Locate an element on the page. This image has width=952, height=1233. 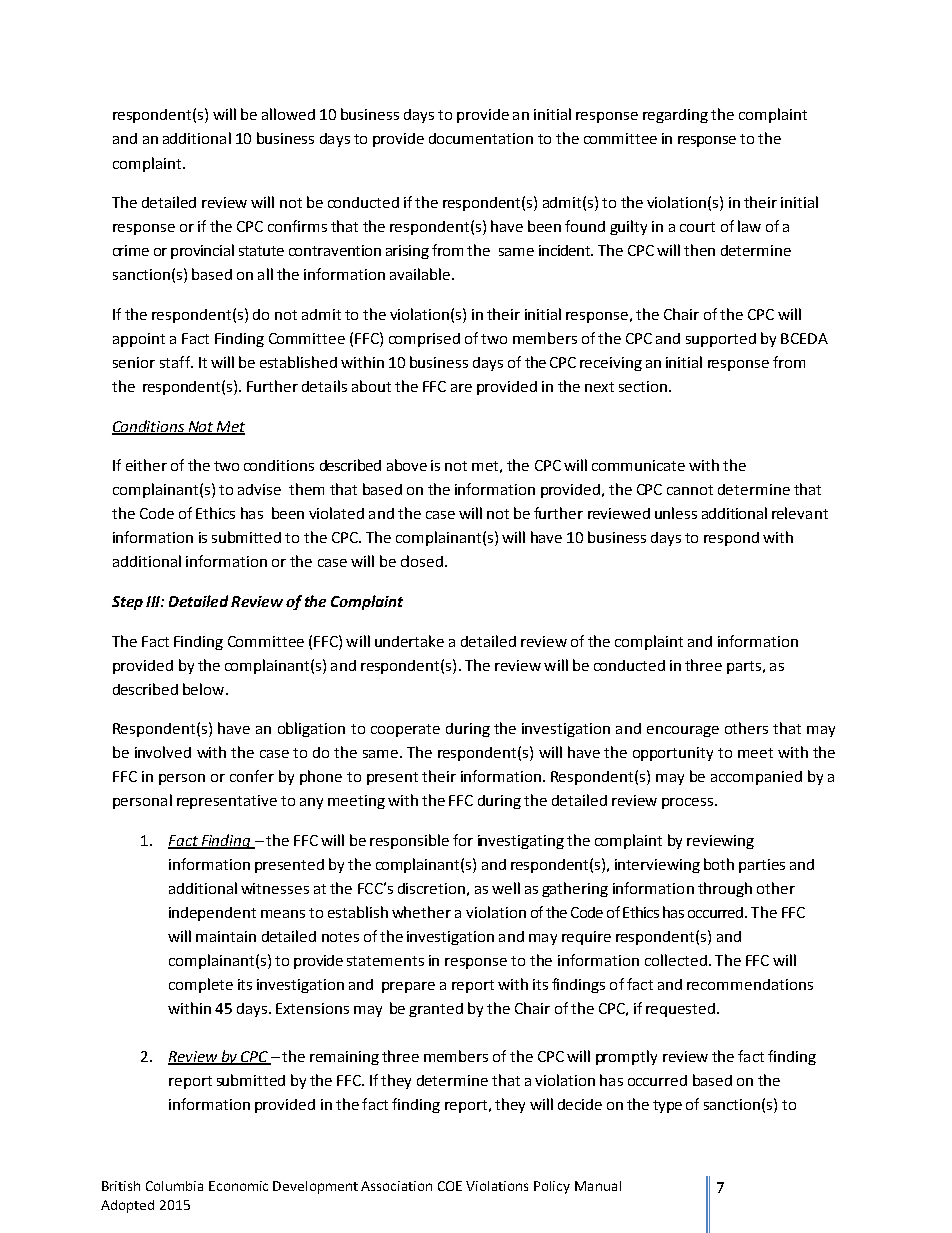
regarding is located at coordinates (675, 116).
